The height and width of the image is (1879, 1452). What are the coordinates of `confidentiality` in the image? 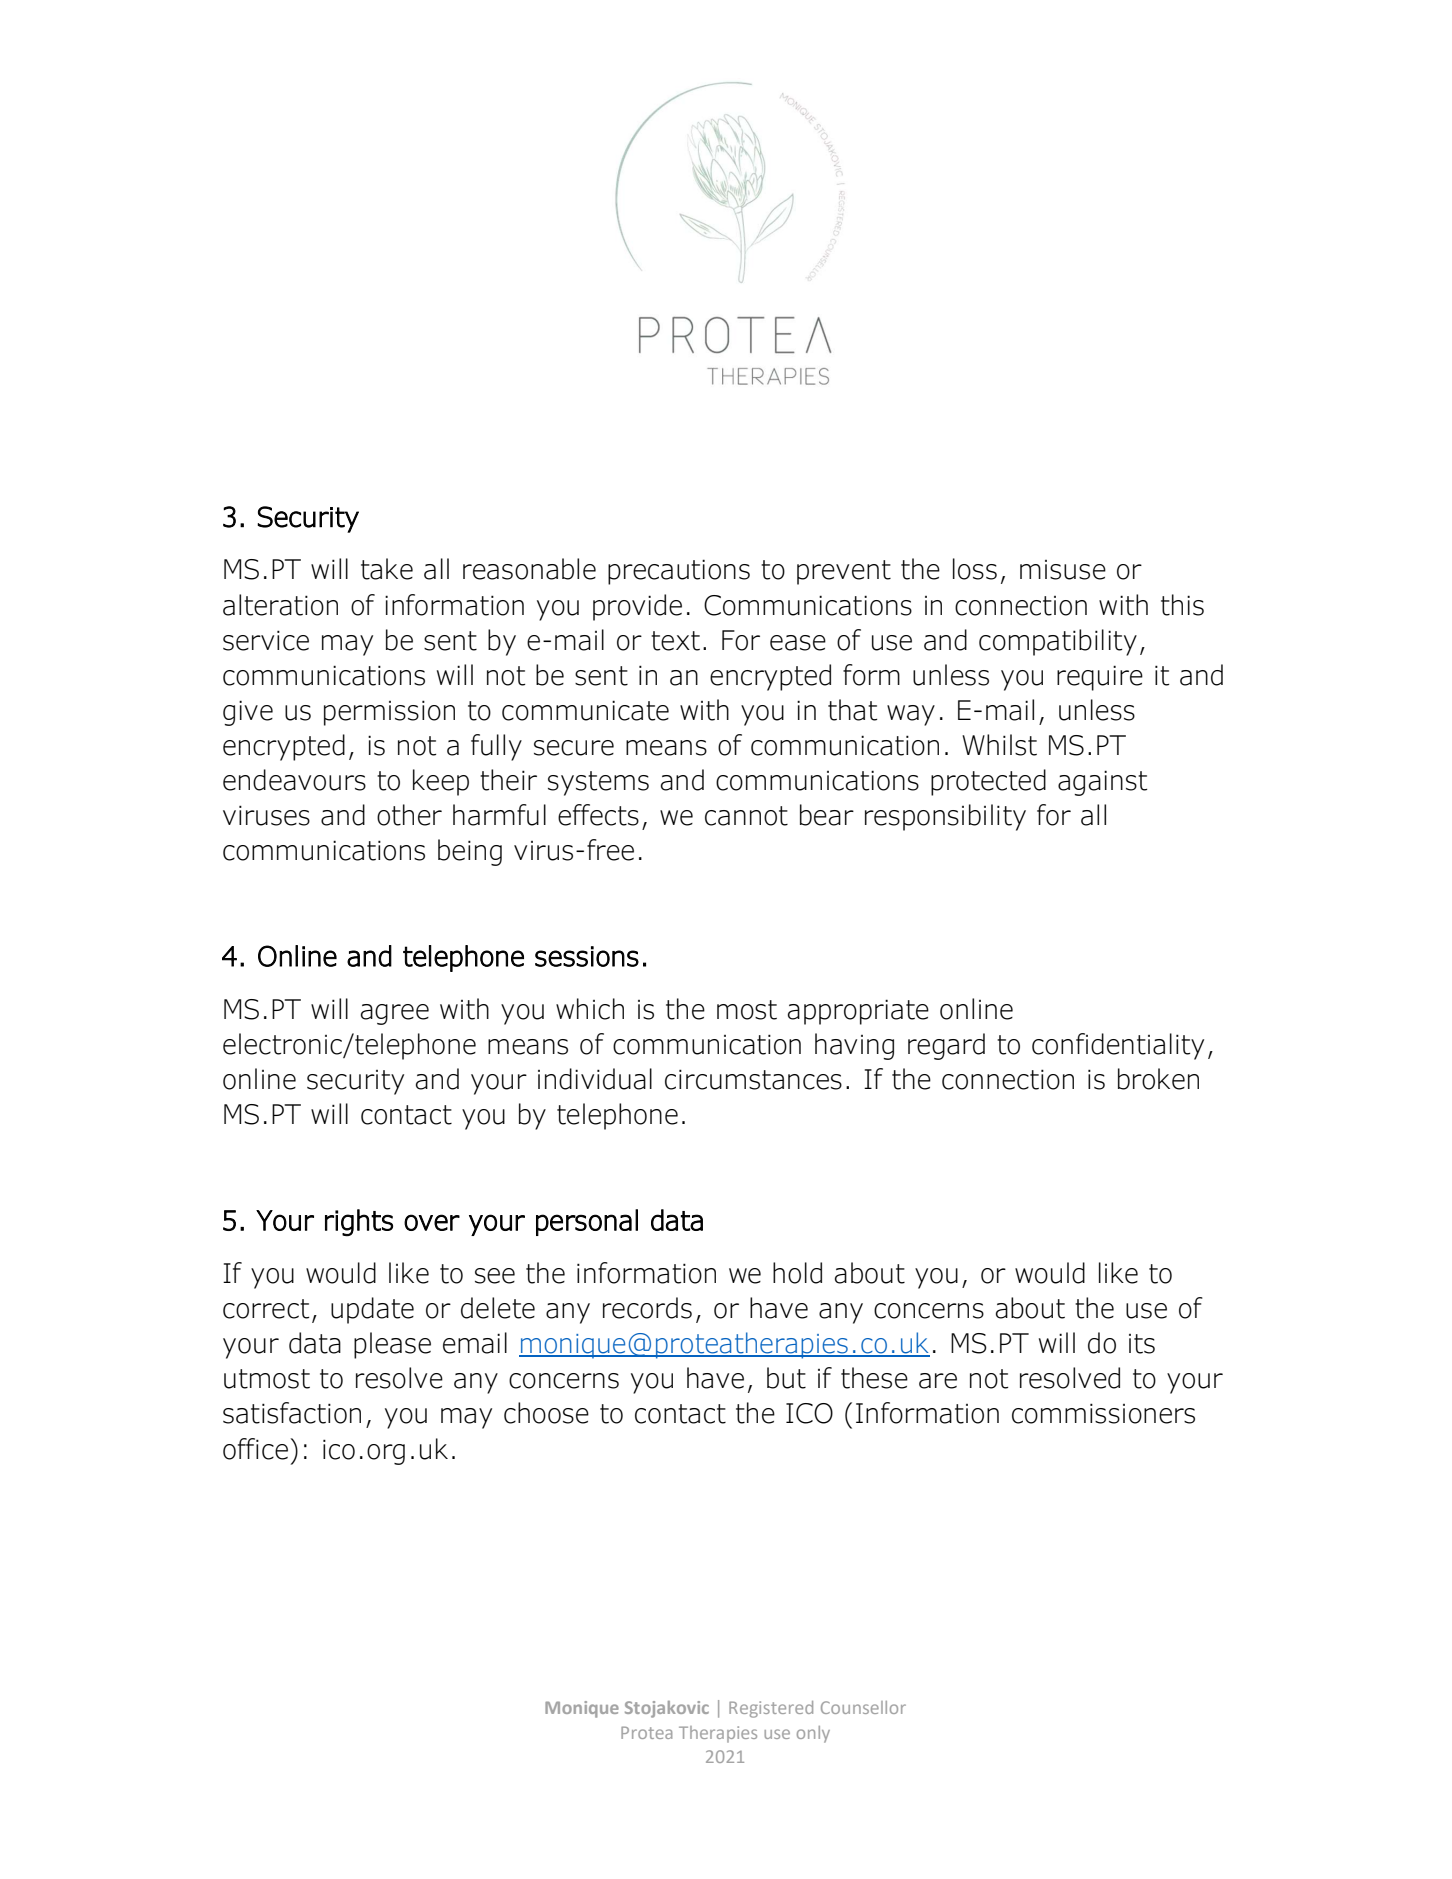 It's located at (1118, 1046).
